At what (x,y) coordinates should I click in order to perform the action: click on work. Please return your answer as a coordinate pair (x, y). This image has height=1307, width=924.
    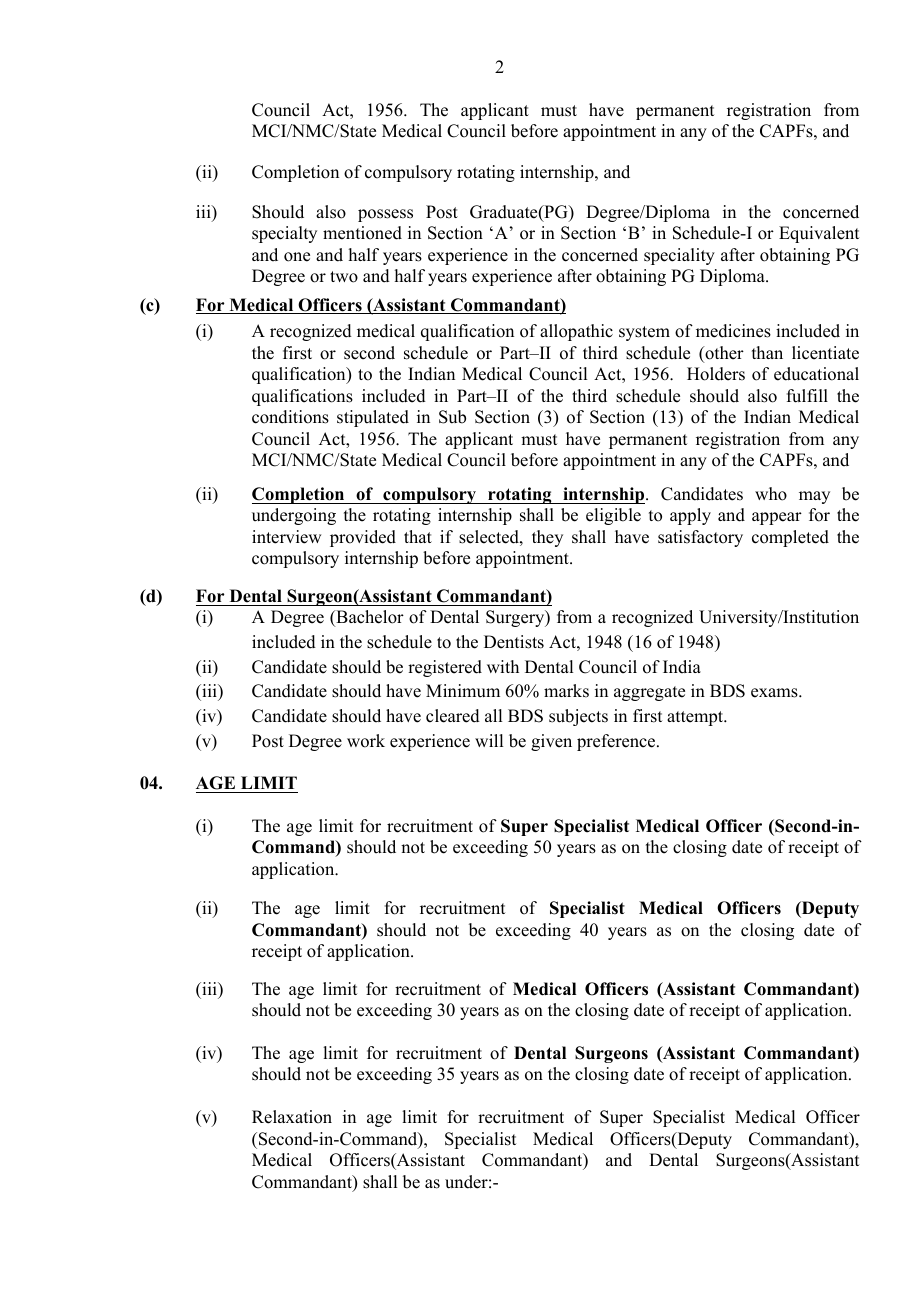
    Looking at the image, I should click on (366, 741).
